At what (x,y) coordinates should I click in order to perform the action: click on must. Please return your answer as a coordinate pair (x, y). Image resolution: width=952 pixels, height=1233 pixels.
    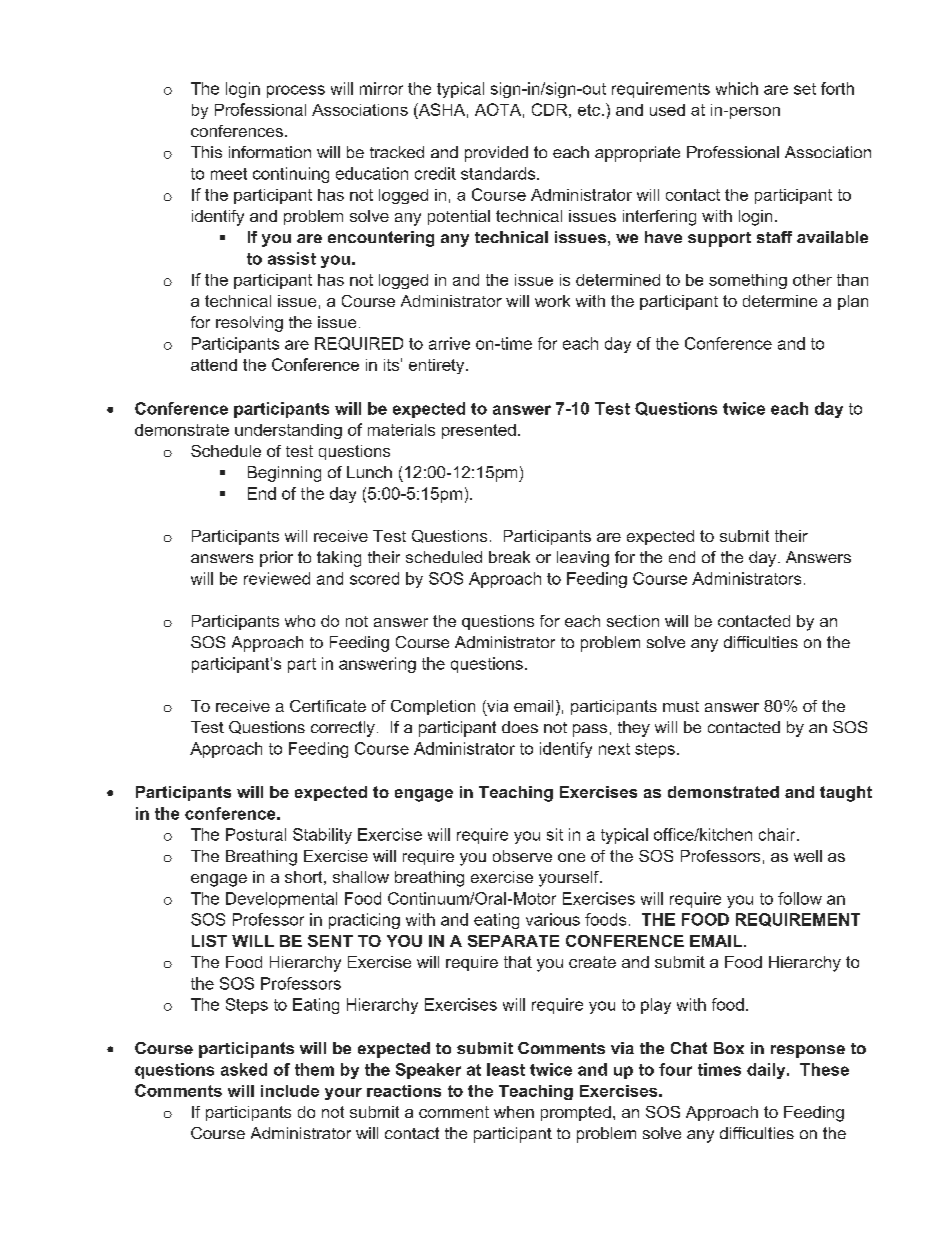
    Looking at the image, I should click on (681, 706).
